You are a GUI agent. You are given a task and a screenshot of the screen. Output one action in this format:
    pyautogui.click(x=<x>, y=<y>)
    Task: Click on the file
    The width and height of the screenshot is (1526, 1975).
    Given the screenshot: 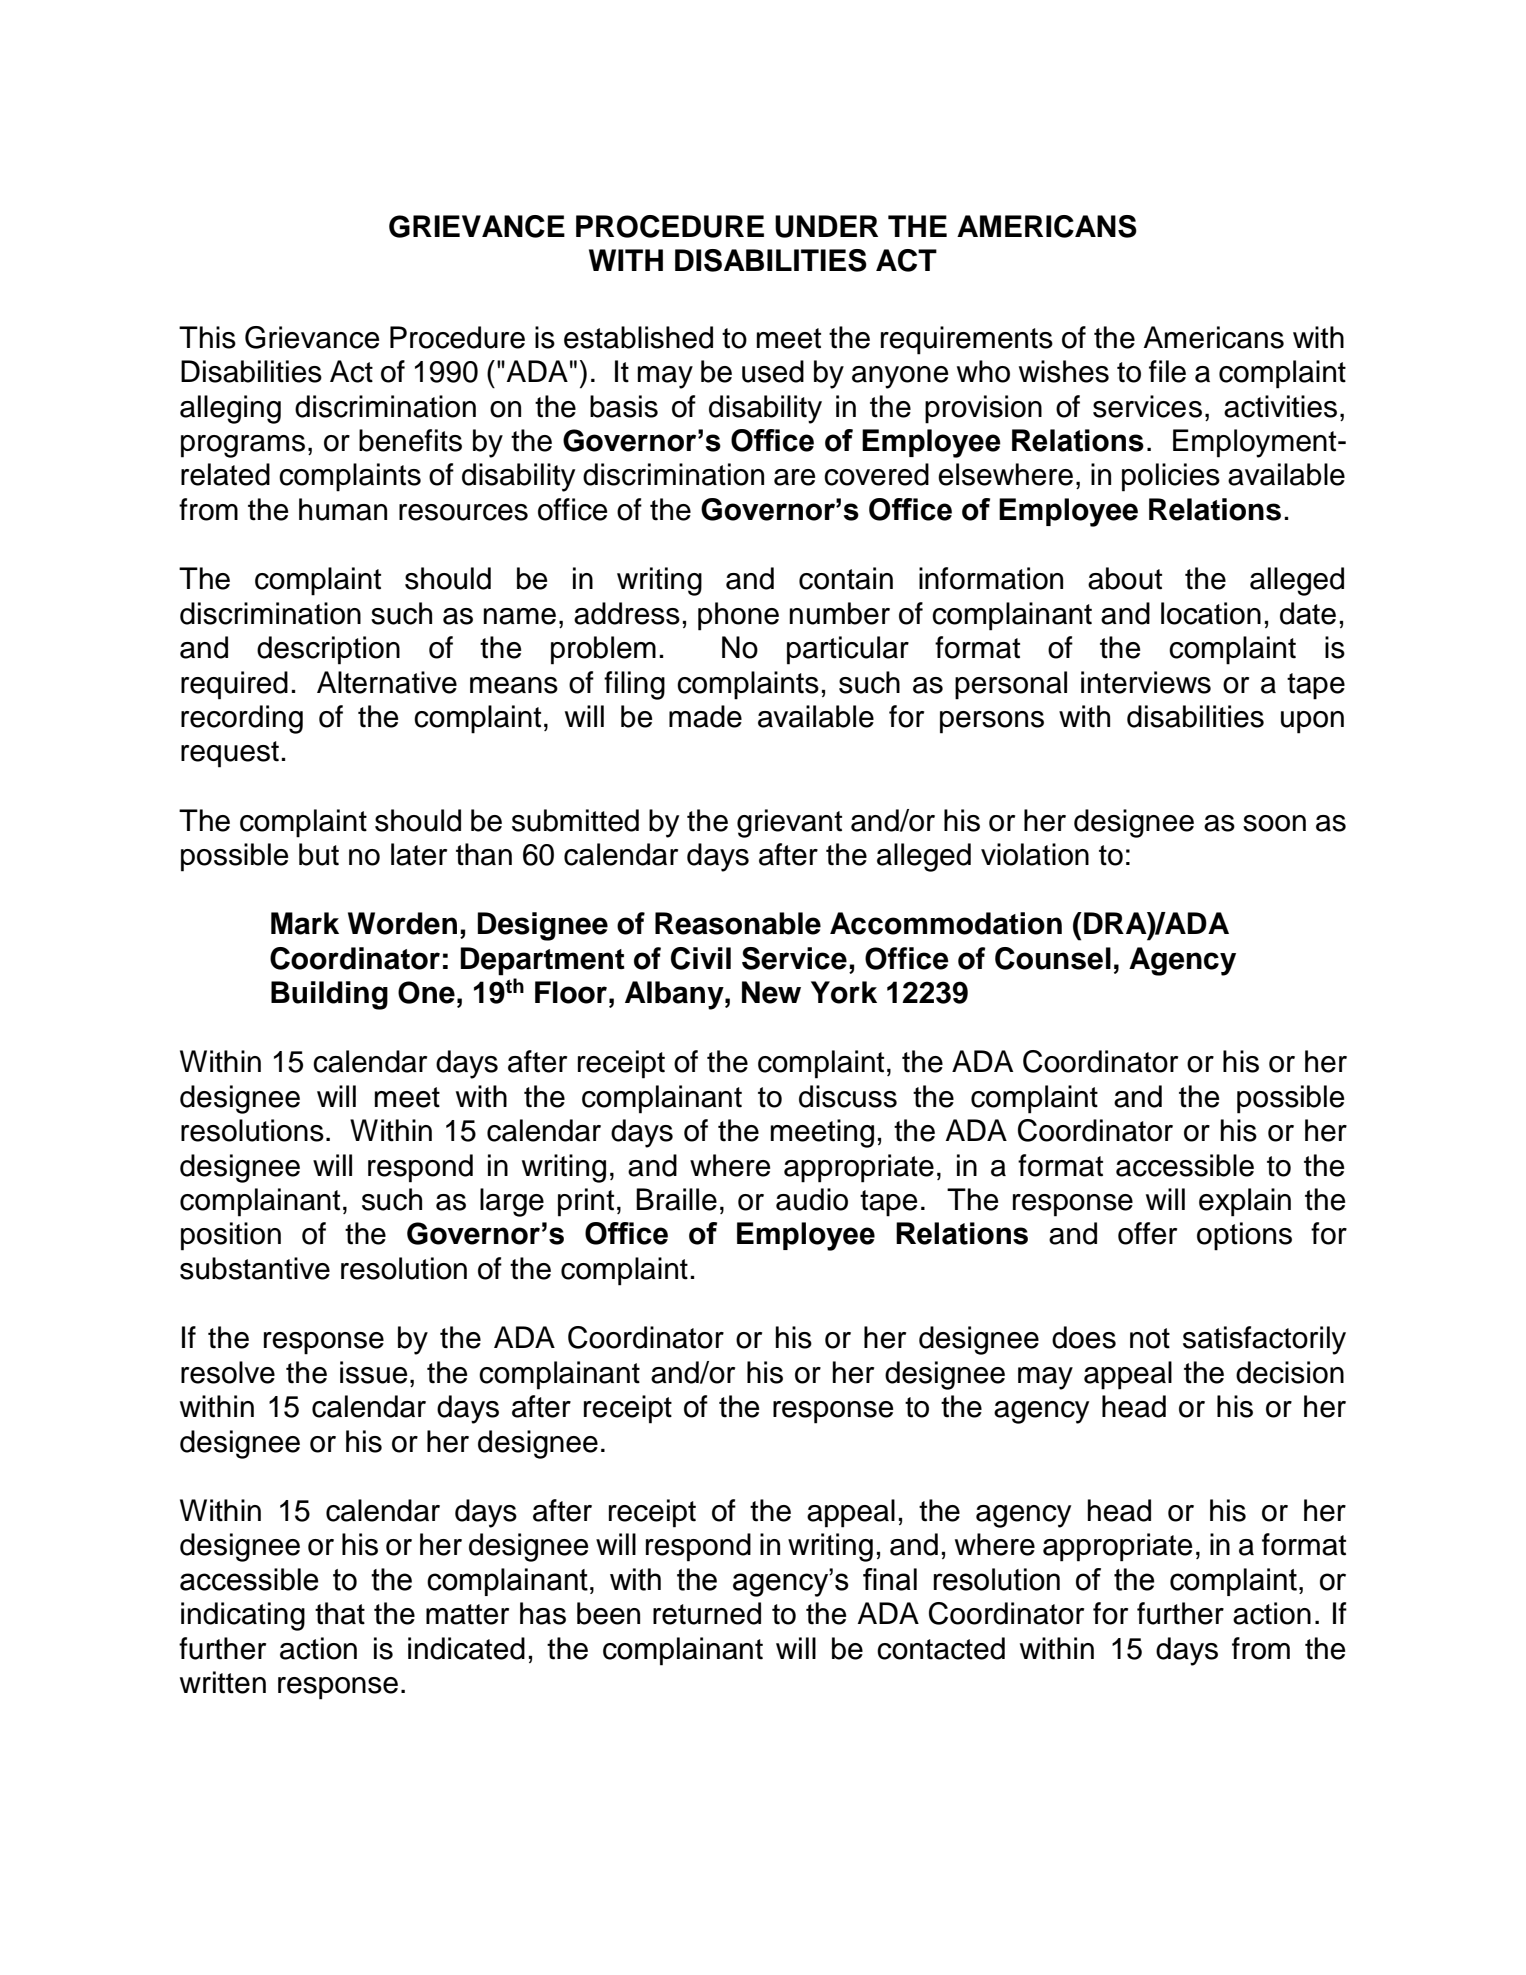 What is the action you would take?
    pyautogui.click(x=1167, y=371)
